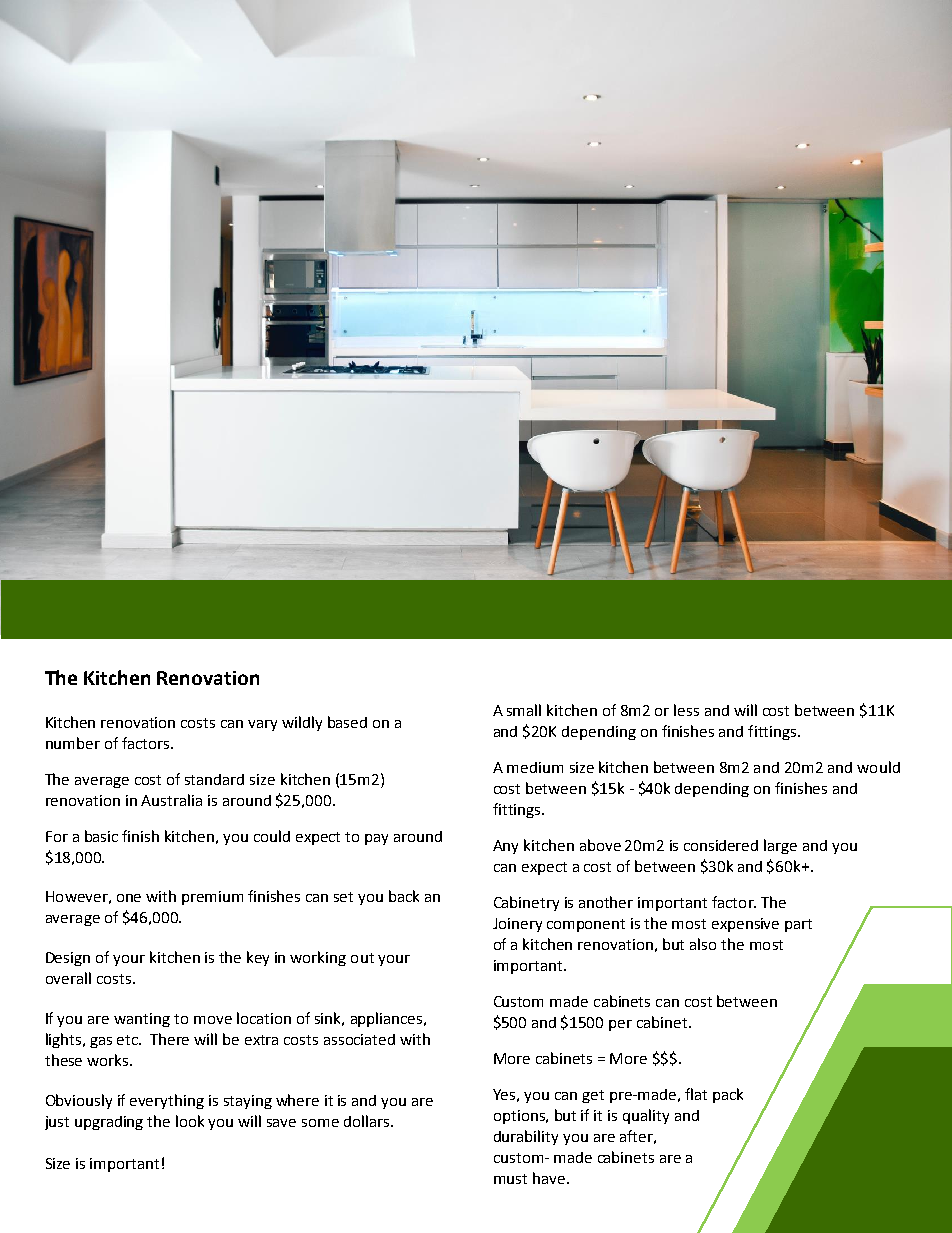  I want to click on large, so click(780, 846).
